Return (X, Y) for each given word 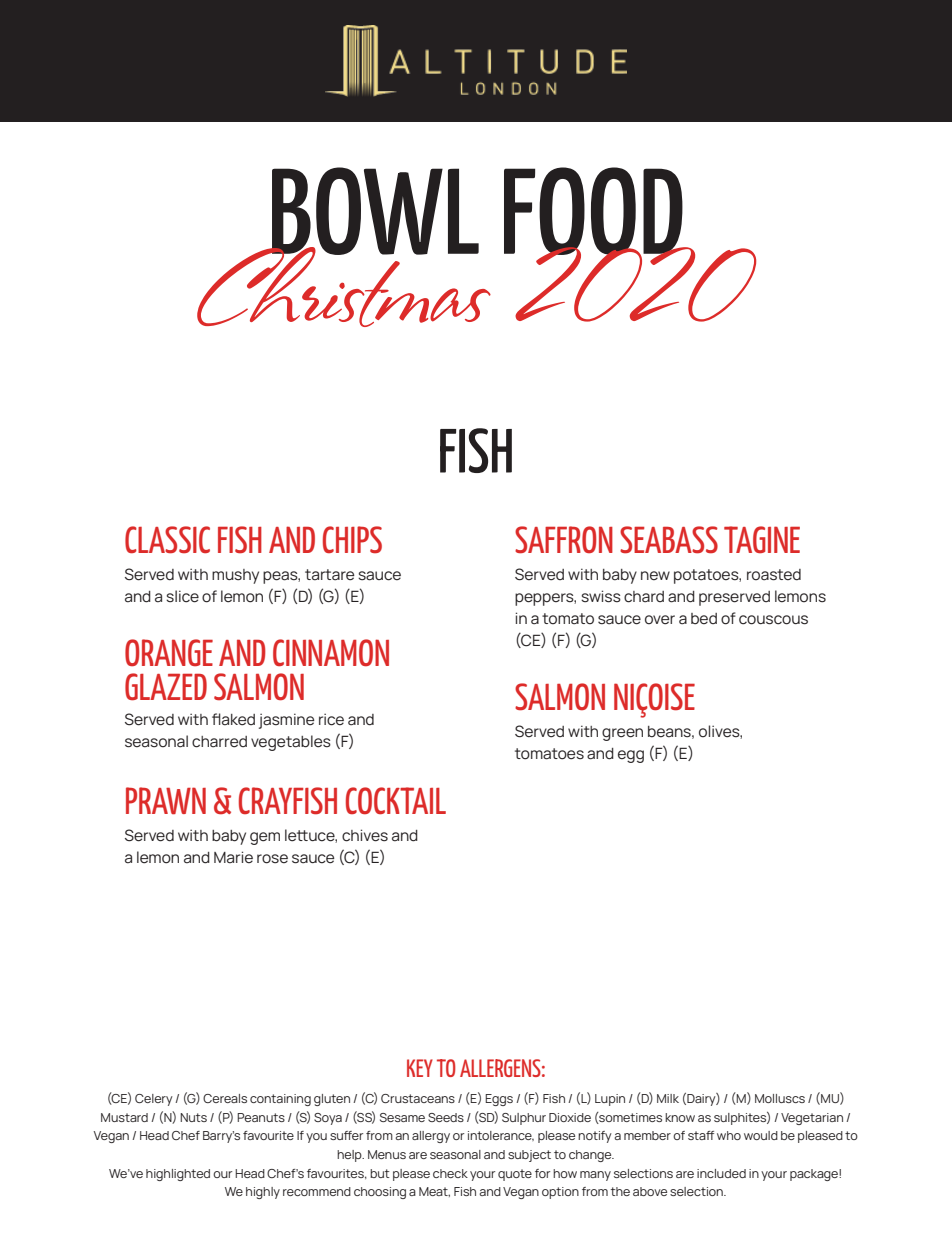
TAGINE (762, 539)
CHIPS (352, 540)
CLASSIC (167, 540)
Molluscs (780, 1098)
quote (515, 1175)
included (721, 1173)
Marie (233, 857)
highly (263, 1193)
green (622, 734)
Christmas (344, 286)
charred (219, 742)
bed (704, 619)
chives (365, 835)
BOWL (374, 212)
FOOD (594, 212)
